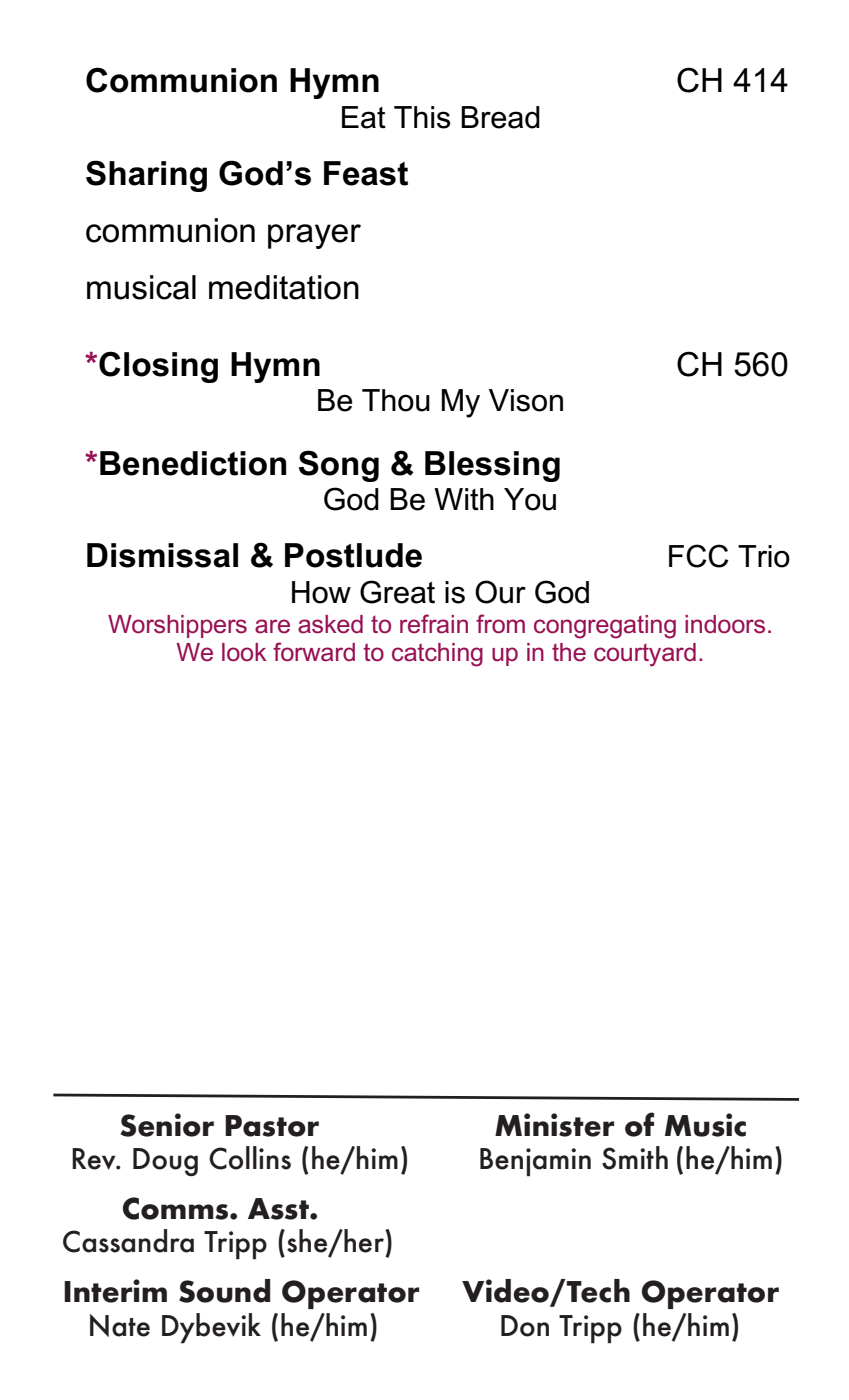  Describe the element at coordinates (162, 555) in the screenshot. I see `Dismissal` at that location.
